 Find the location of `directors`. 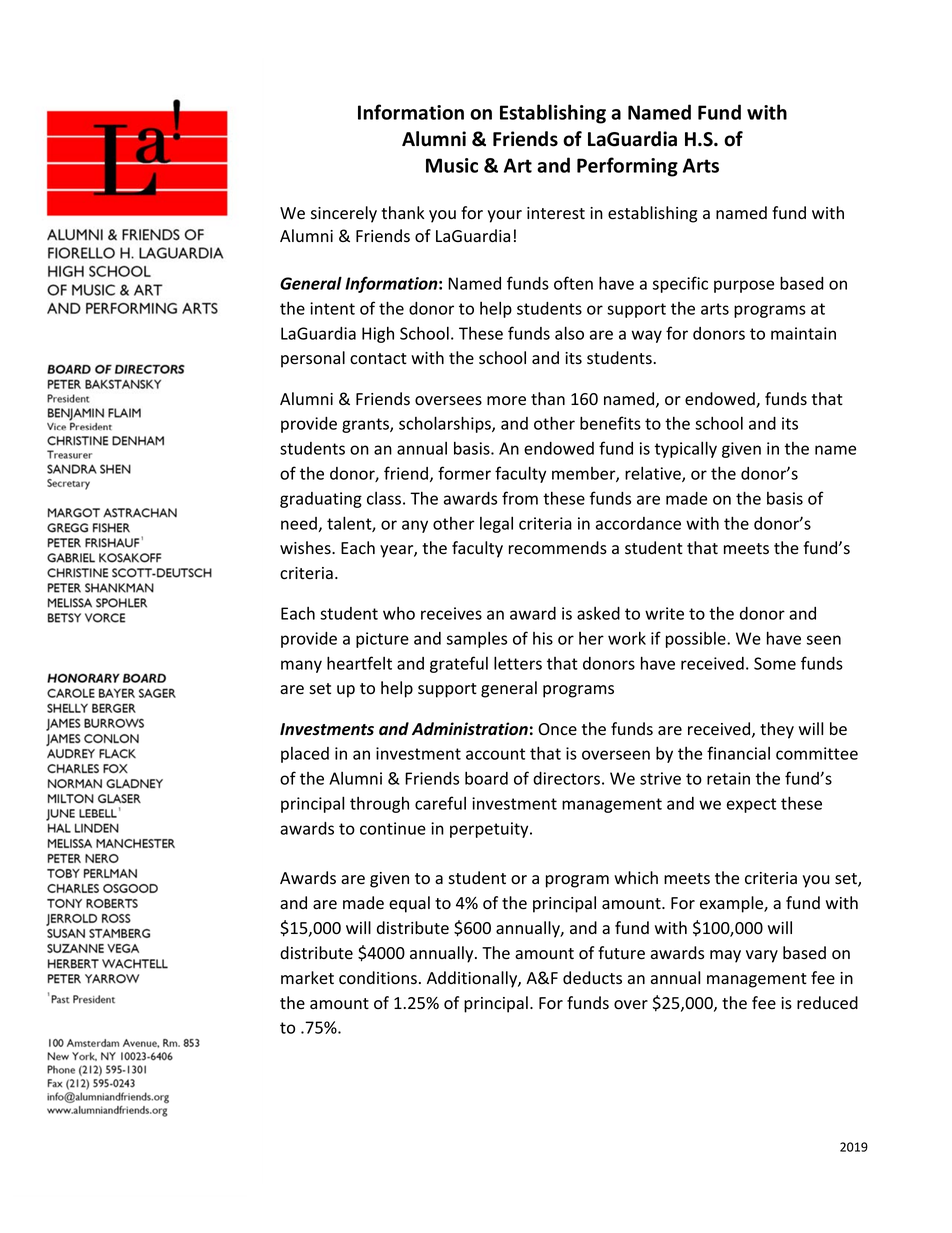

directors is located at coordinates (566, 778).
